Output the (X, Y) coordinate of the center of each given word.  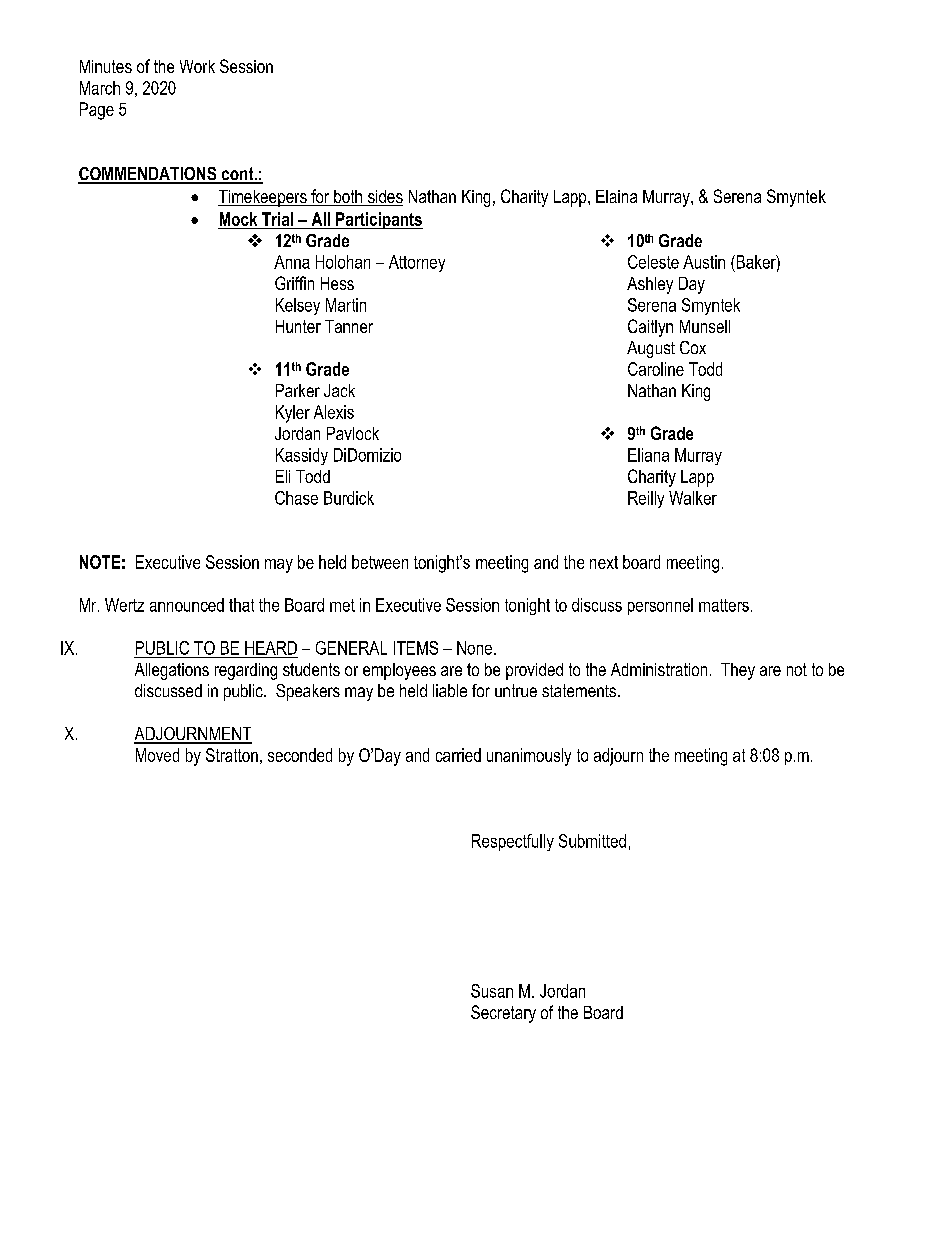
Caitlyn (650, 328)
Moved (157, 755)
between (380, 562)
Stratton (232, 755)
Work (197, 66)
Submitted (592, 841)
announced (187, 605)
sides (384, 198)
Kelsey (298, 306)
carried (458, 755)
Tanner (349, 326)
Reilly (646, 499)
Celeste (653, 262)
